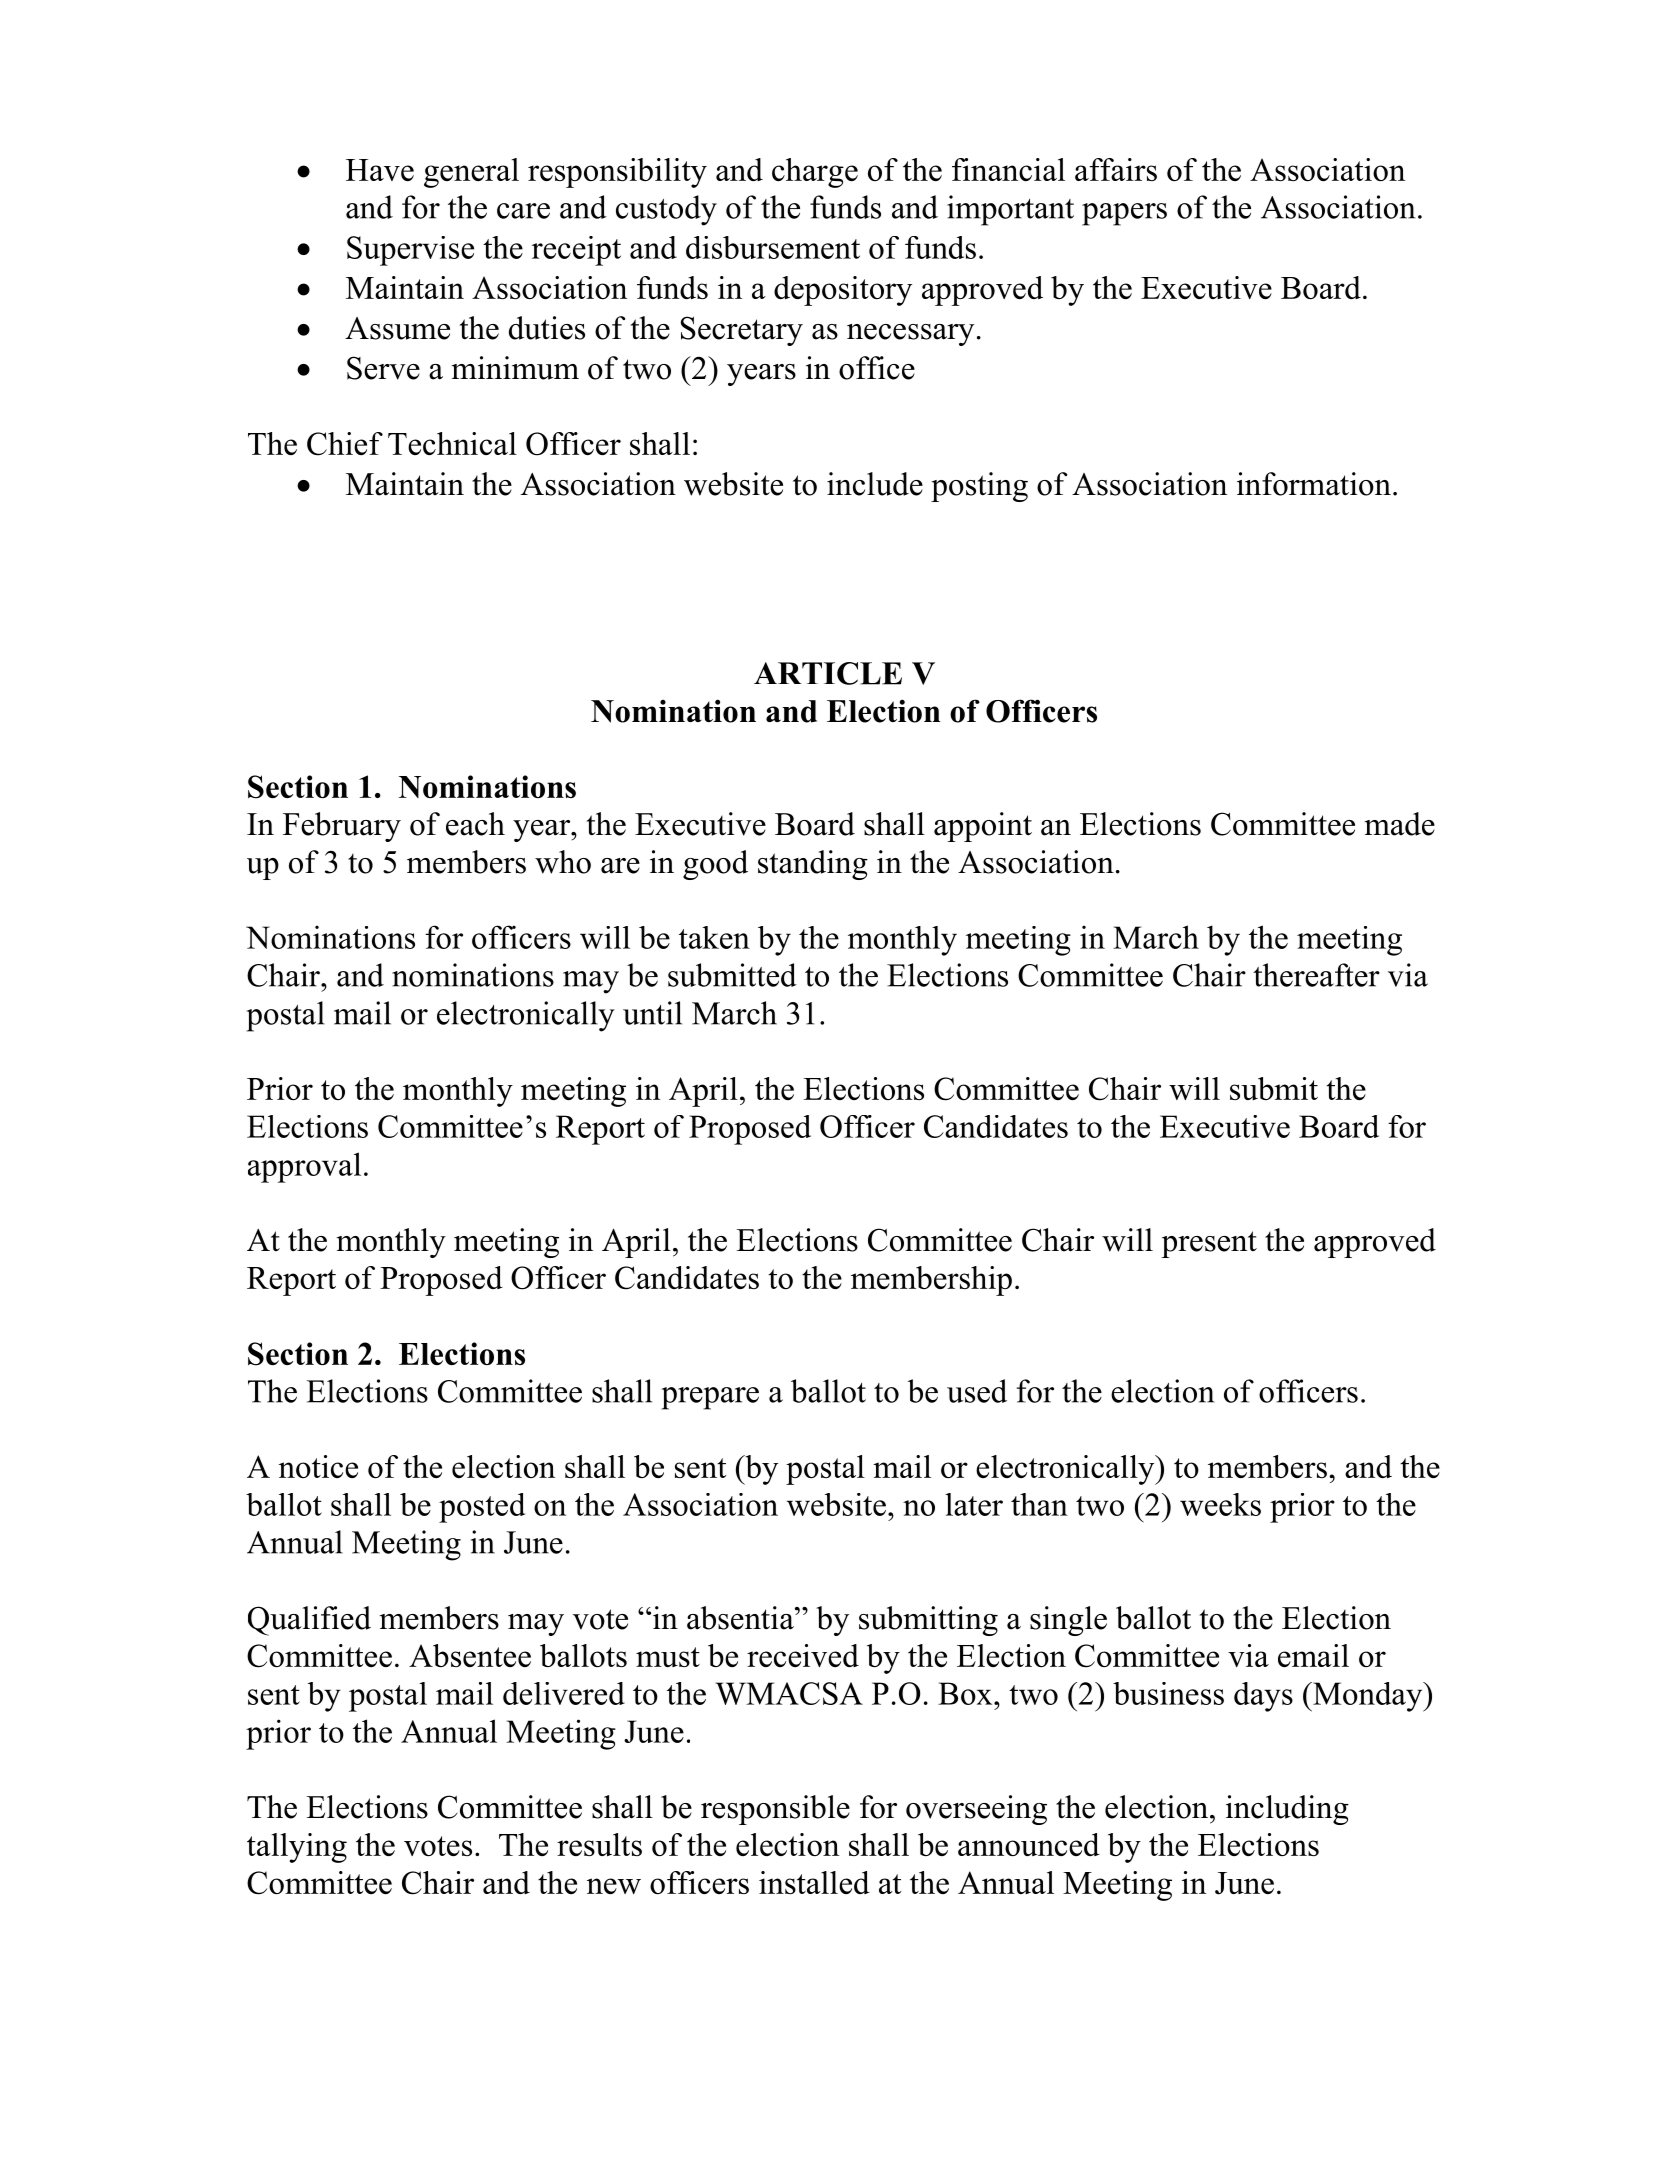  I want to click on tallying, so click(297, 1848).
